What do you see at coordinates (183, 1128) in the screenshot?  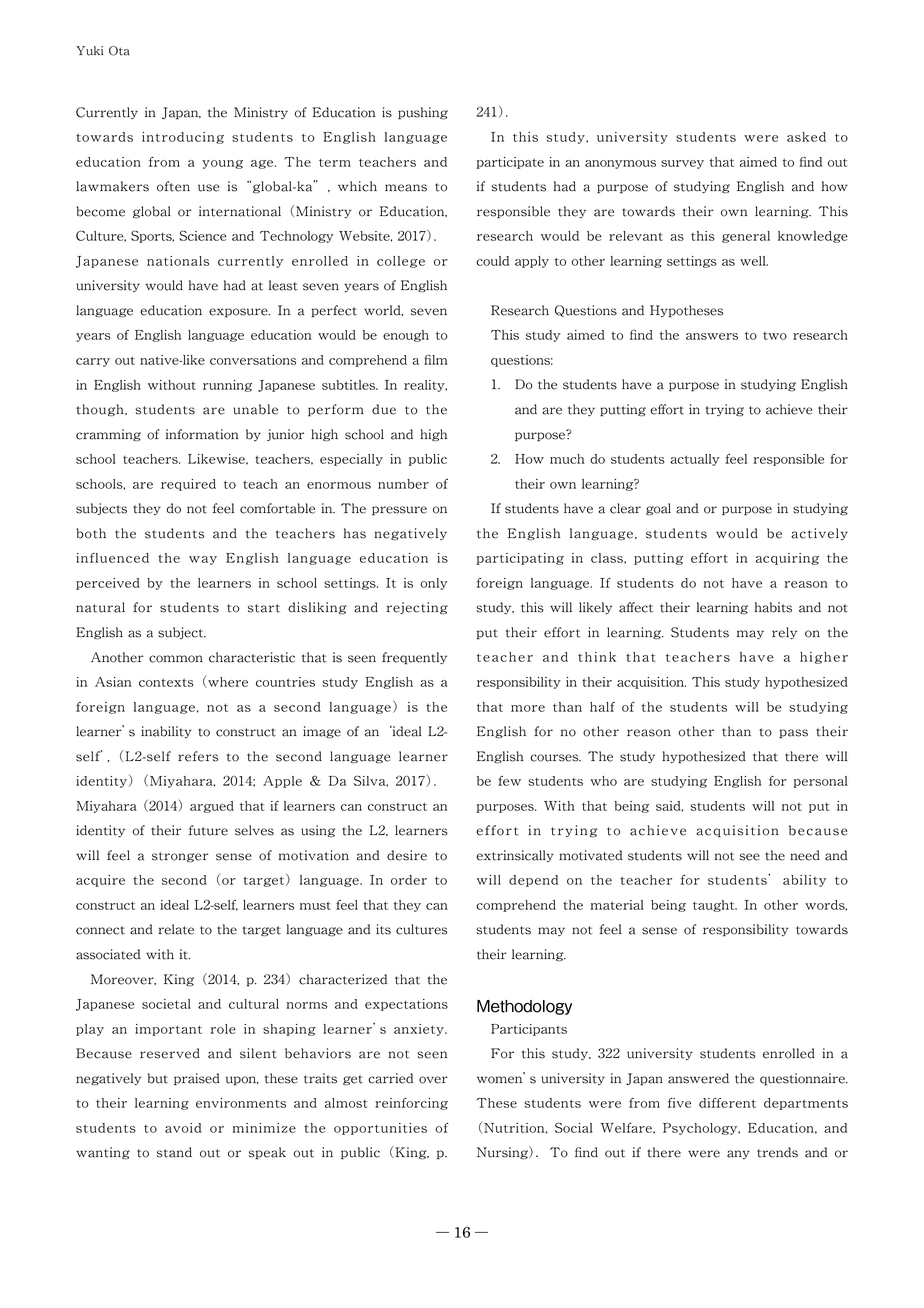 I see `avoid` at bounding box center [183, 1128].
